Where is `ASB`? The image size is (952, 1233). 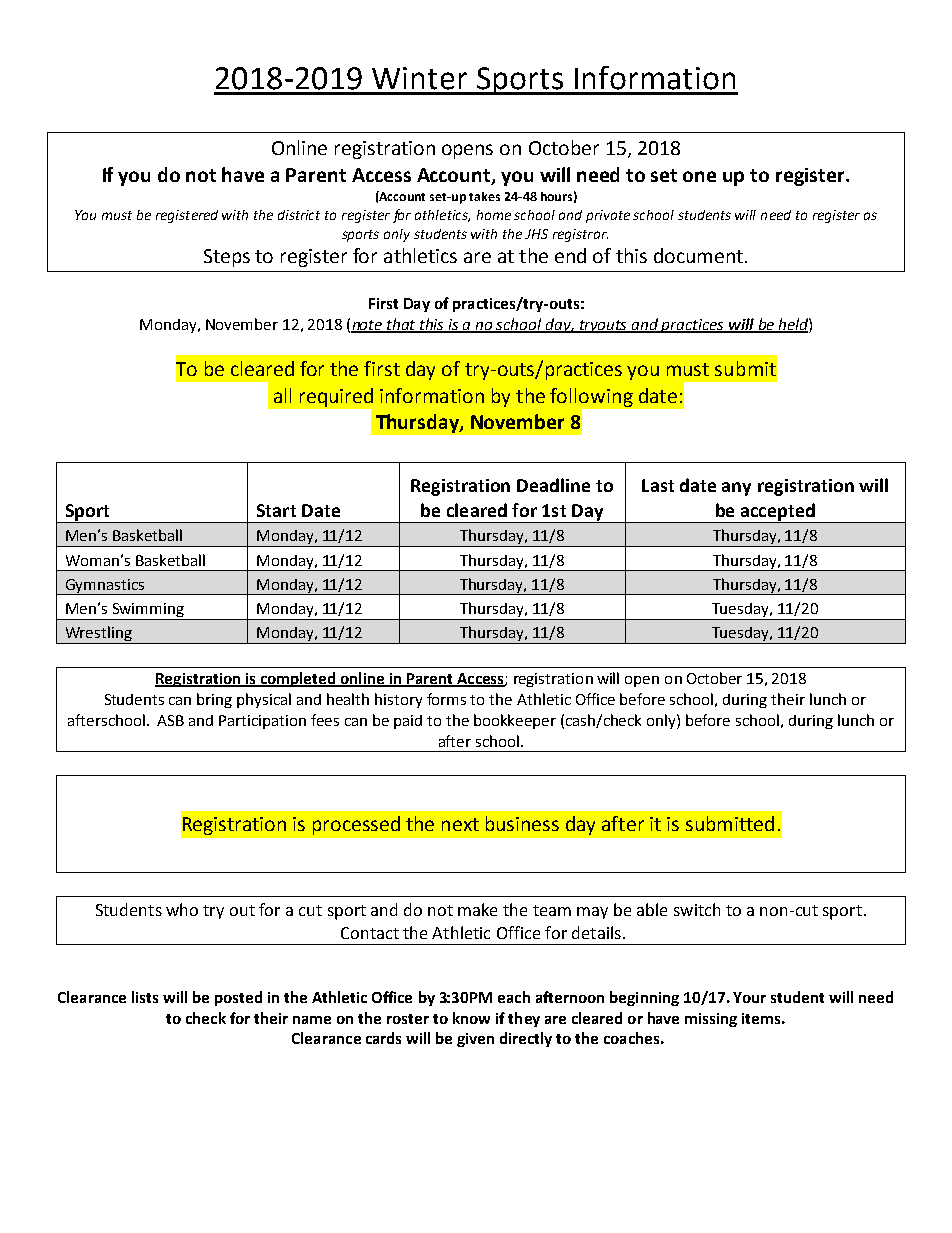 ASB is located at coordinates (170, 720).
